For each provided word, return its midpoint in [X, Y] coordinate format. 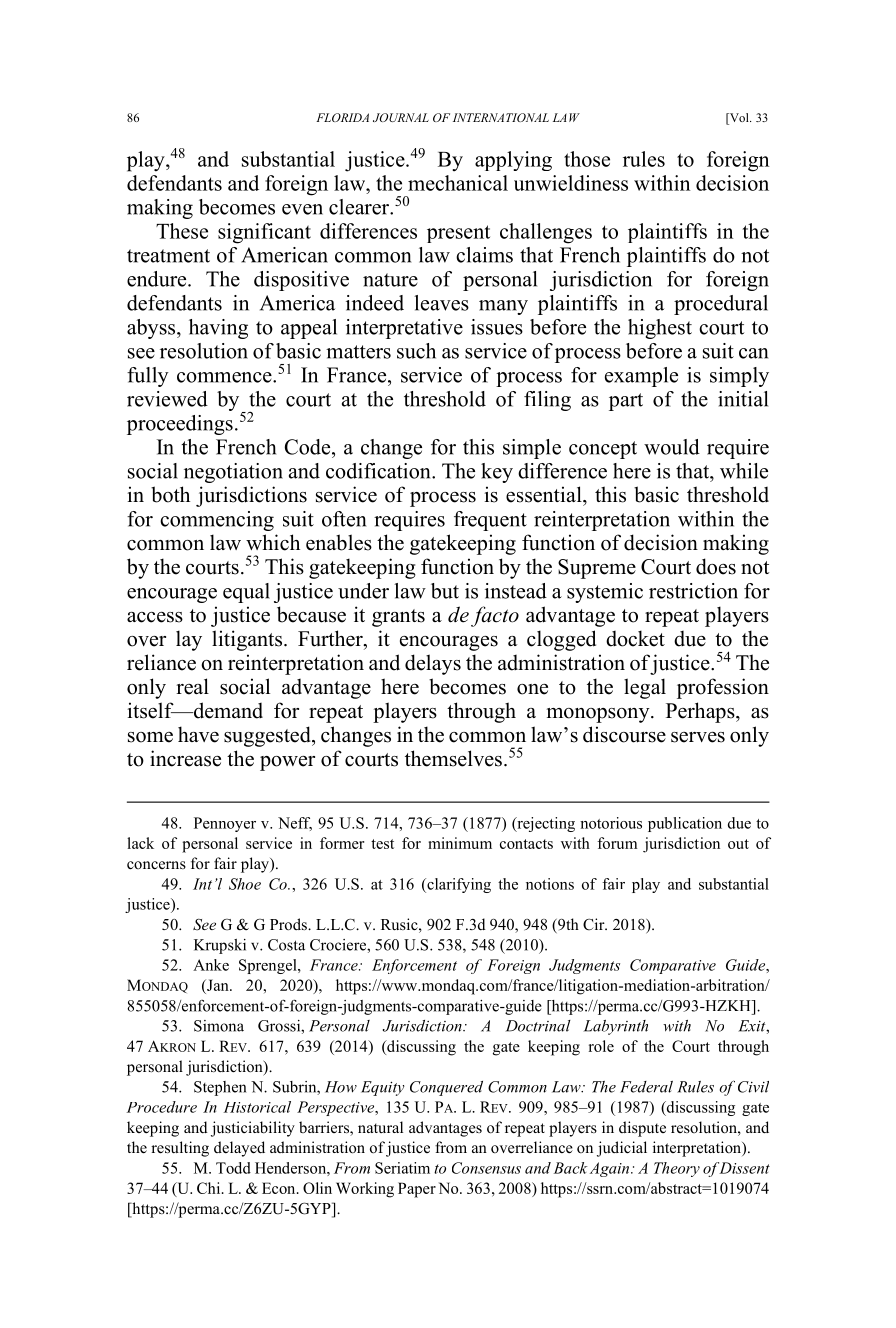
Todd [233, 1168]
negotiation [233, 473]
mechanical [458, 183]
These [182, 231]
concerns [156, 865]
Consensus [486, 1168]
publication [685, 824]
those [587, 159]
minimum [460, 843]
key [497, 473]
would [672, 447]
